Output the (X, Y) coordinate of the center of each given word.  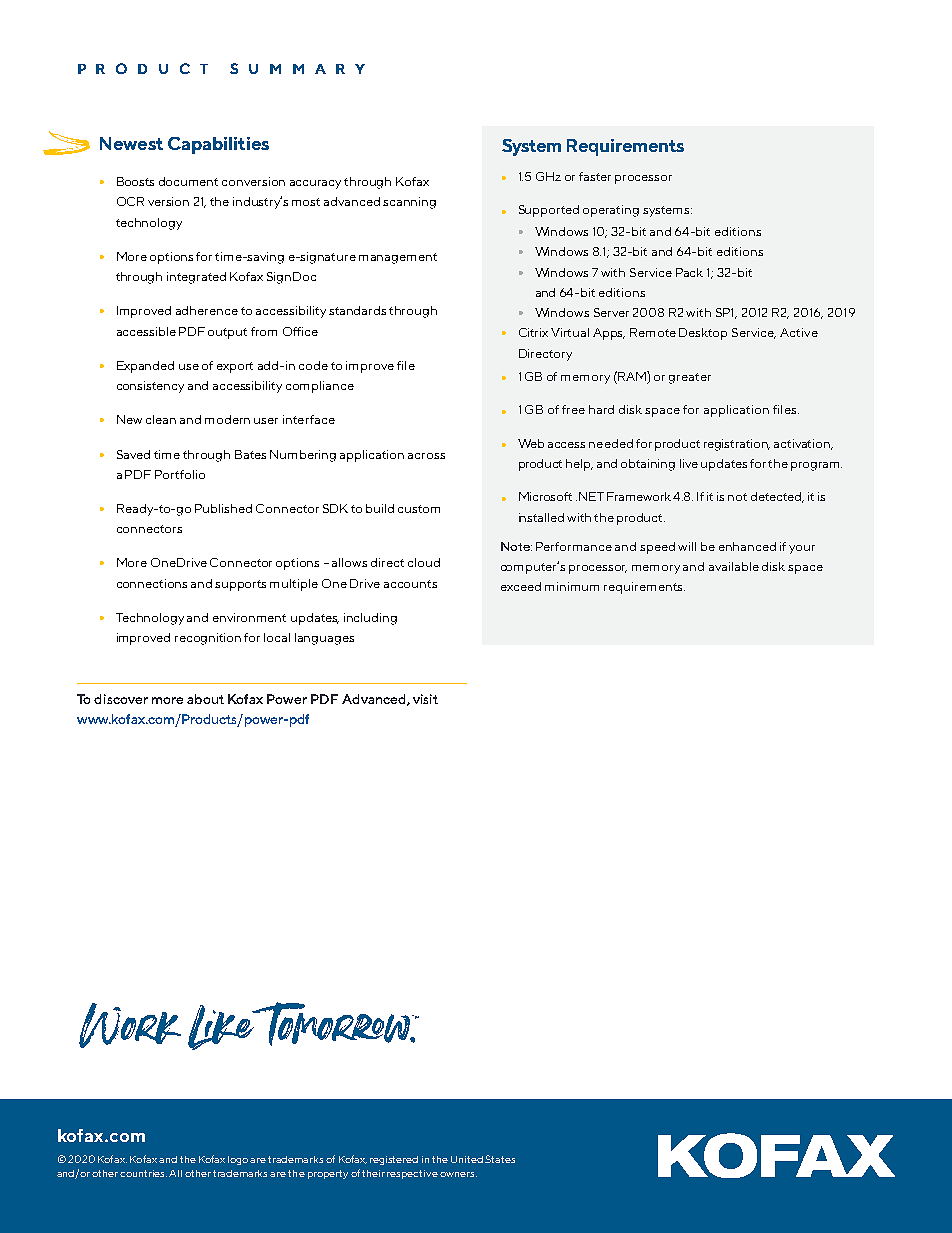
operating (611, 211)
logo (239, 1160)
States (500, 1159)
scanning (409, 203)
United (468, 1159)
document (188, 181)
